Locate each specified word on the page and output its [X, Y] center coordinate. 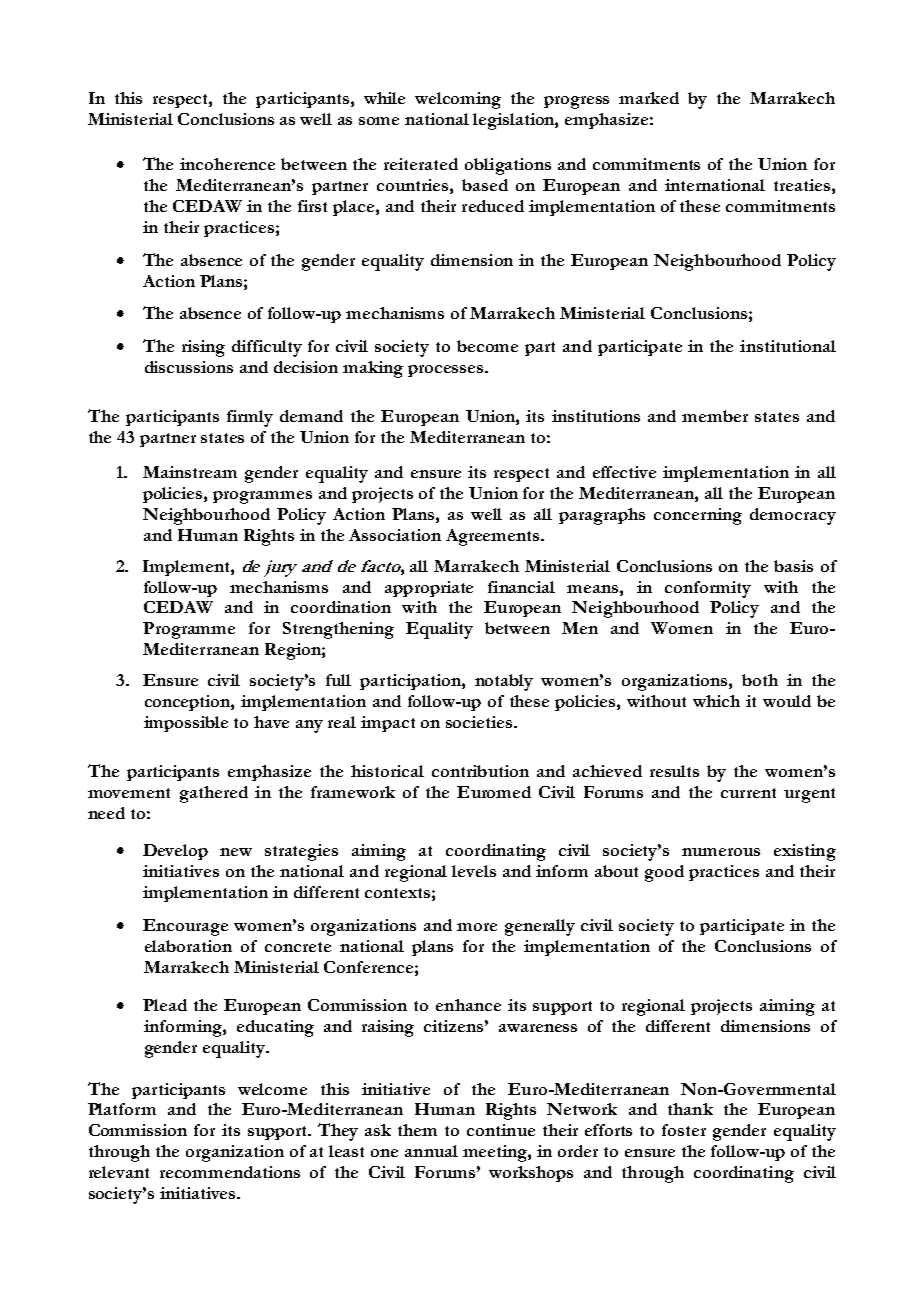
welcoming [458, 100]
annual [431, 1151]
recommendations [230, 1172]
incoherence [227, 164]
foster [684, 1130]
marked [649, 98]
